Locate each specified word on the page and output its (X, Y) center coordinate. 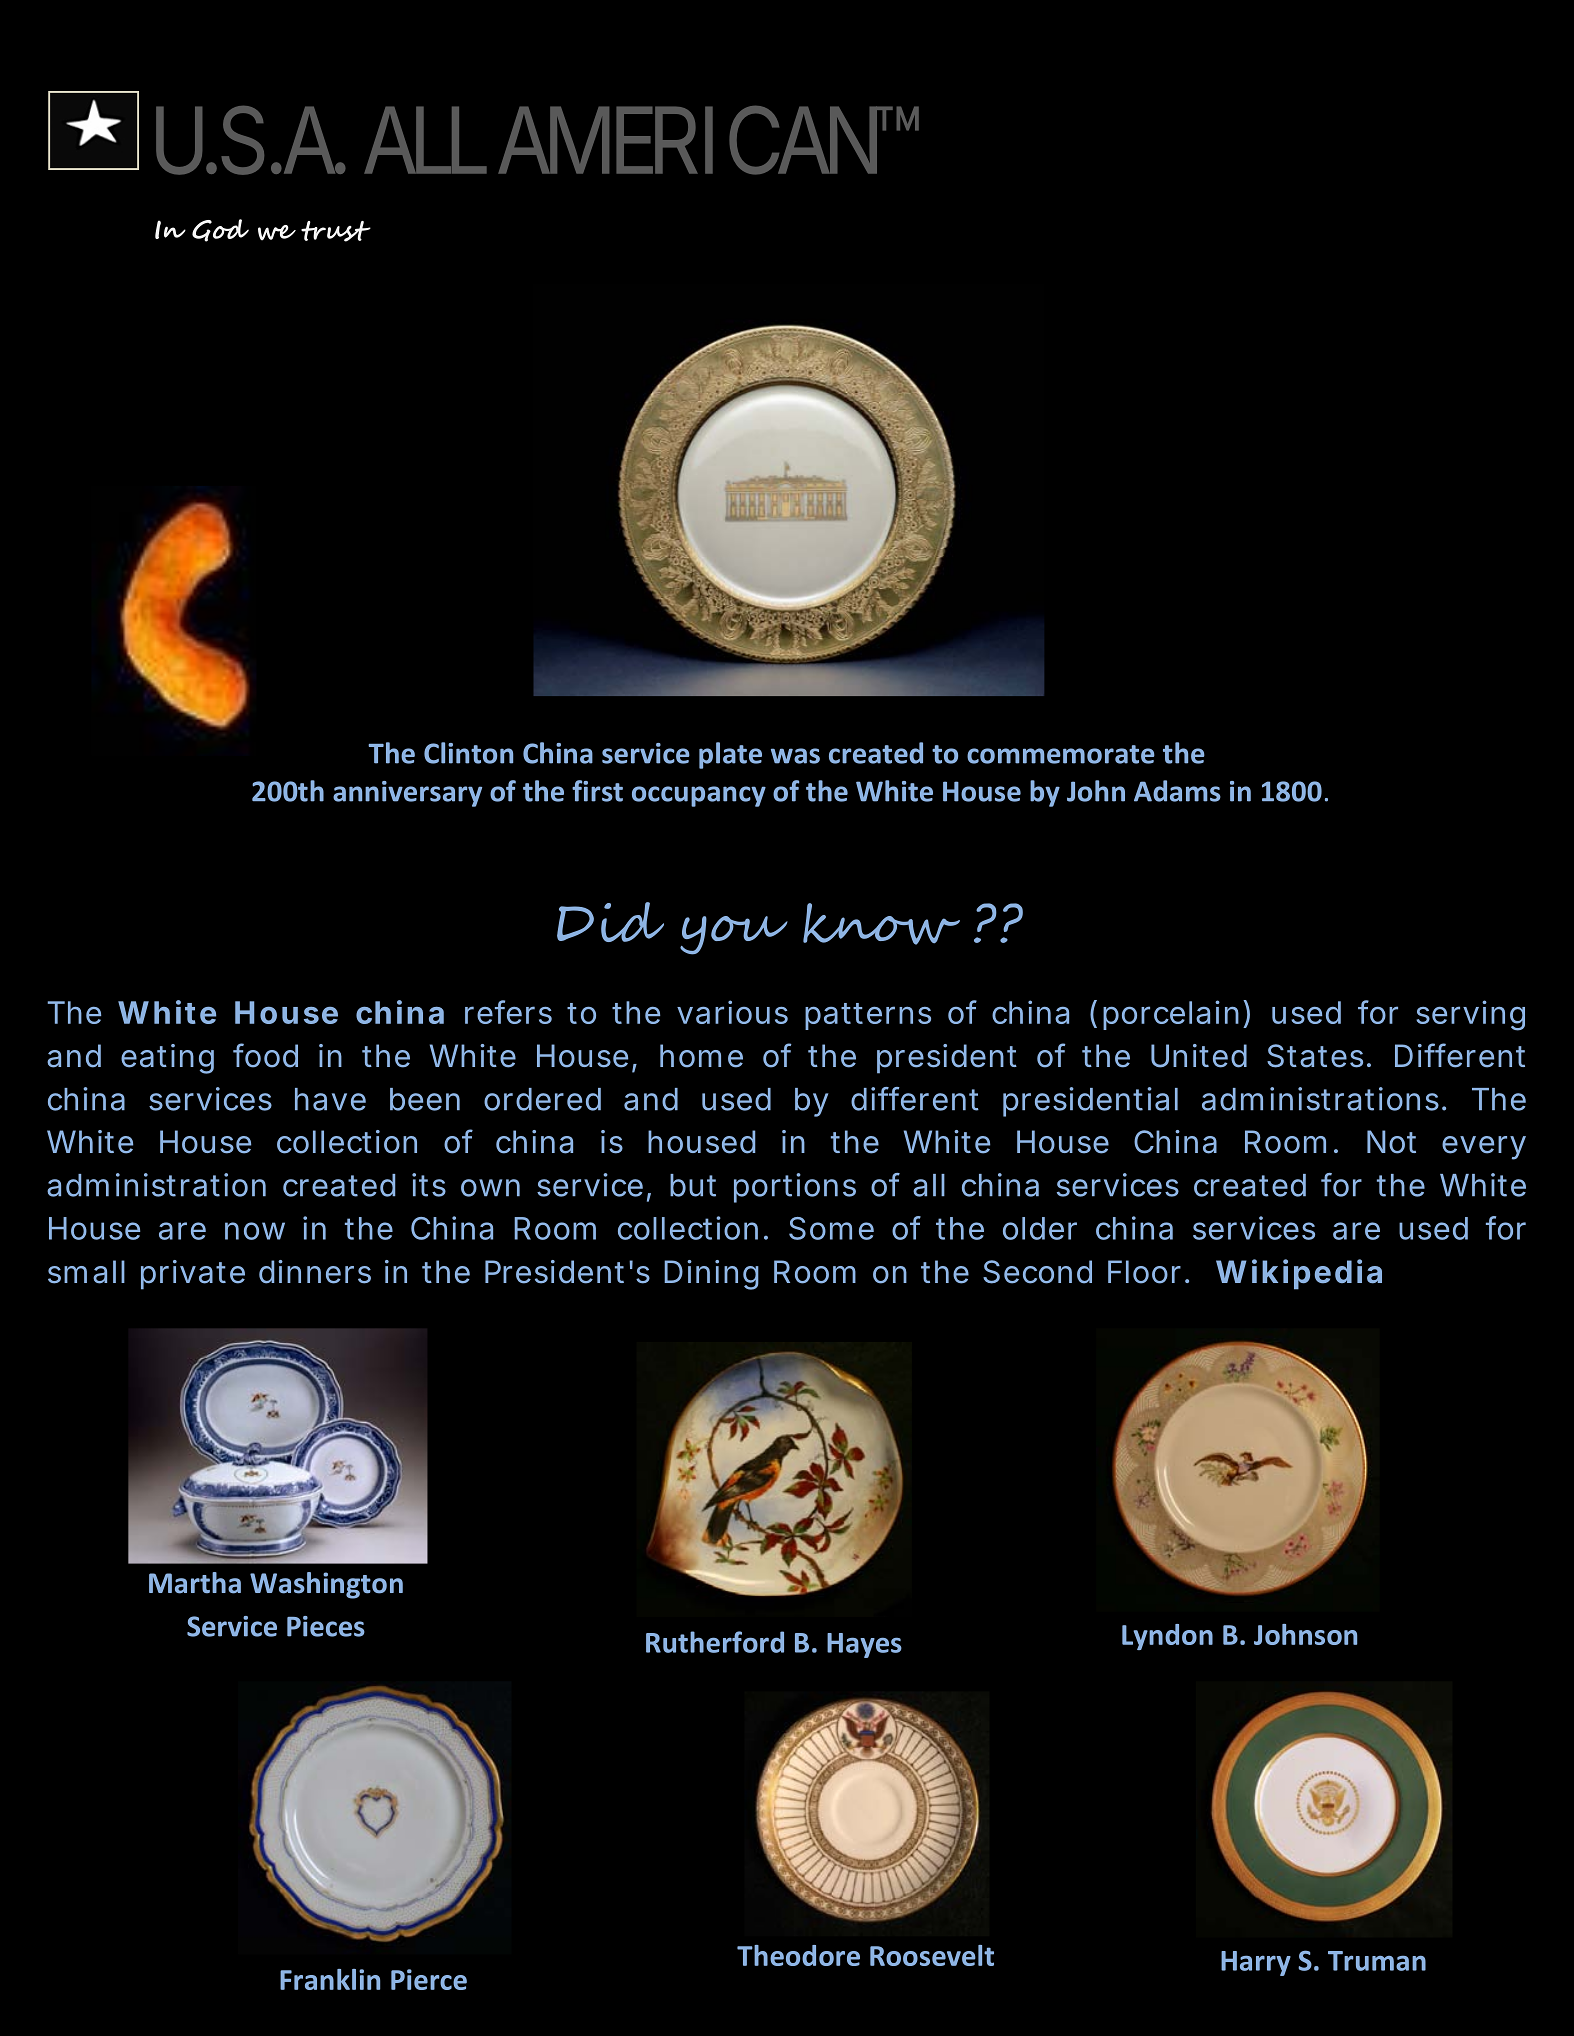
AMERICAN (690, 140)
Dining (711, 1275)
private (193, 1275)
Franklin (330, 1979)
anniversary (407, 794)
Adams (1177, 791)
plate (730, 755)
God (220, 230)
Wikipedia (1299, 1274)
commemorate (1061, 754)
